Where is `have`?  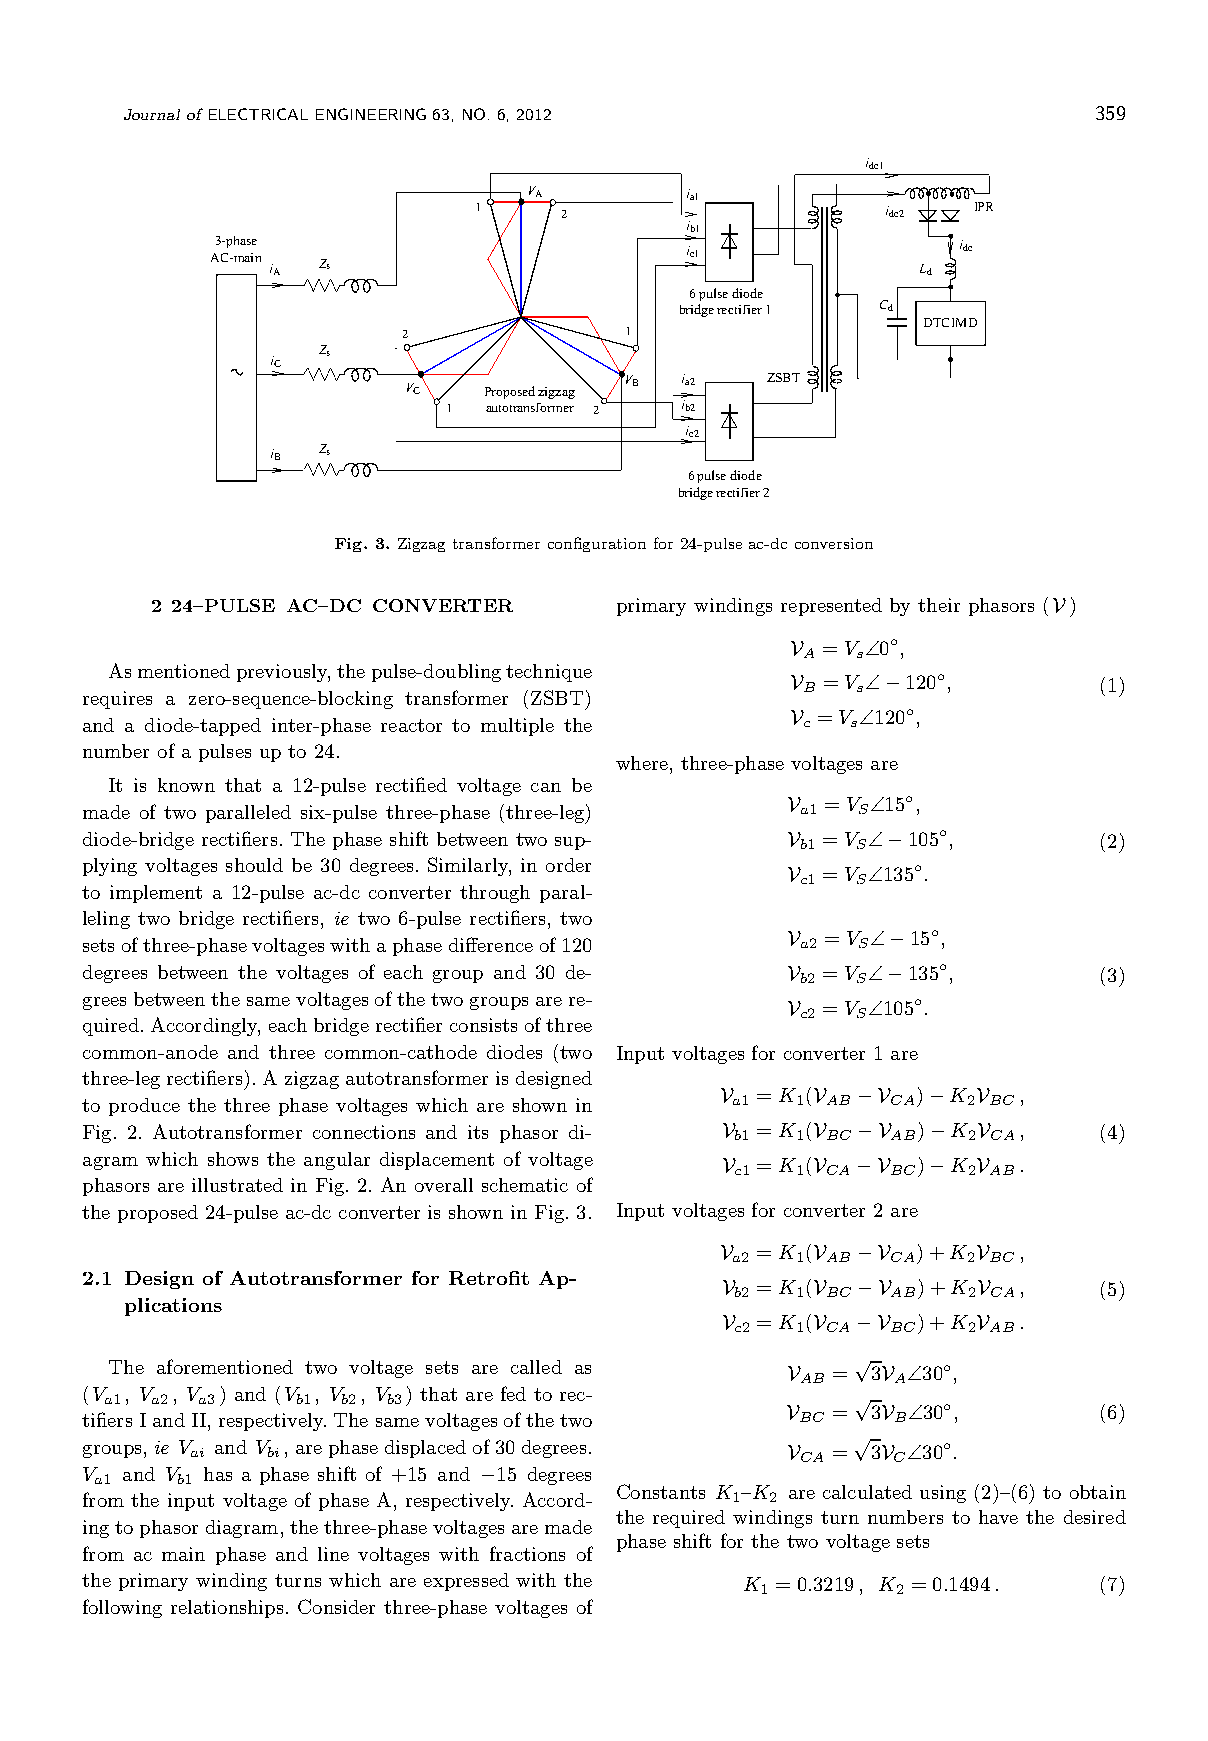 have is located at coordinates (998, 1517).
